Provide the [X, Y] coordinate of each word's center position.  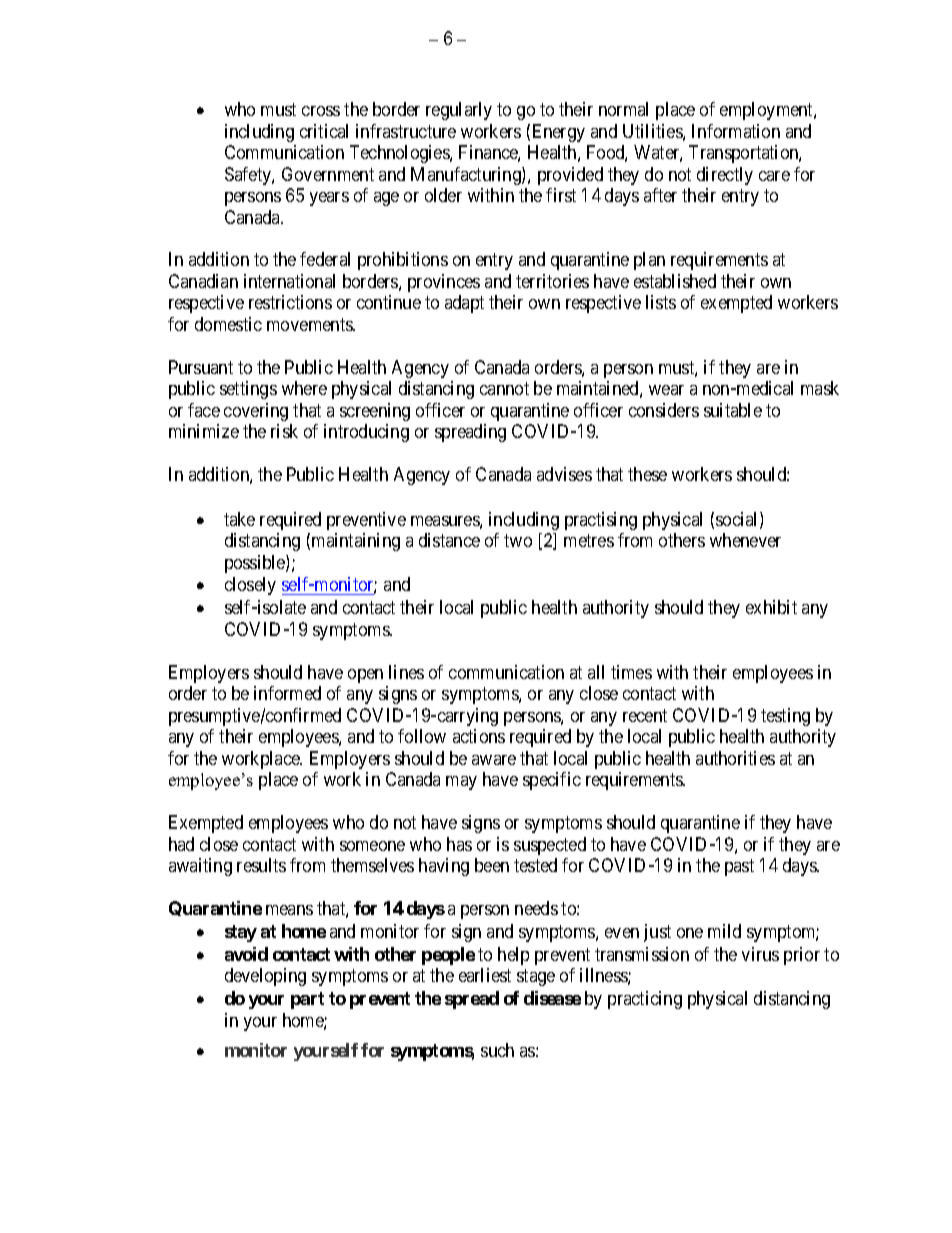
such [497, 1050]
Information [736, 131]
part [307, 1000]
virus [760, 954]
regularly [459, 111]
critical [324, 131]
